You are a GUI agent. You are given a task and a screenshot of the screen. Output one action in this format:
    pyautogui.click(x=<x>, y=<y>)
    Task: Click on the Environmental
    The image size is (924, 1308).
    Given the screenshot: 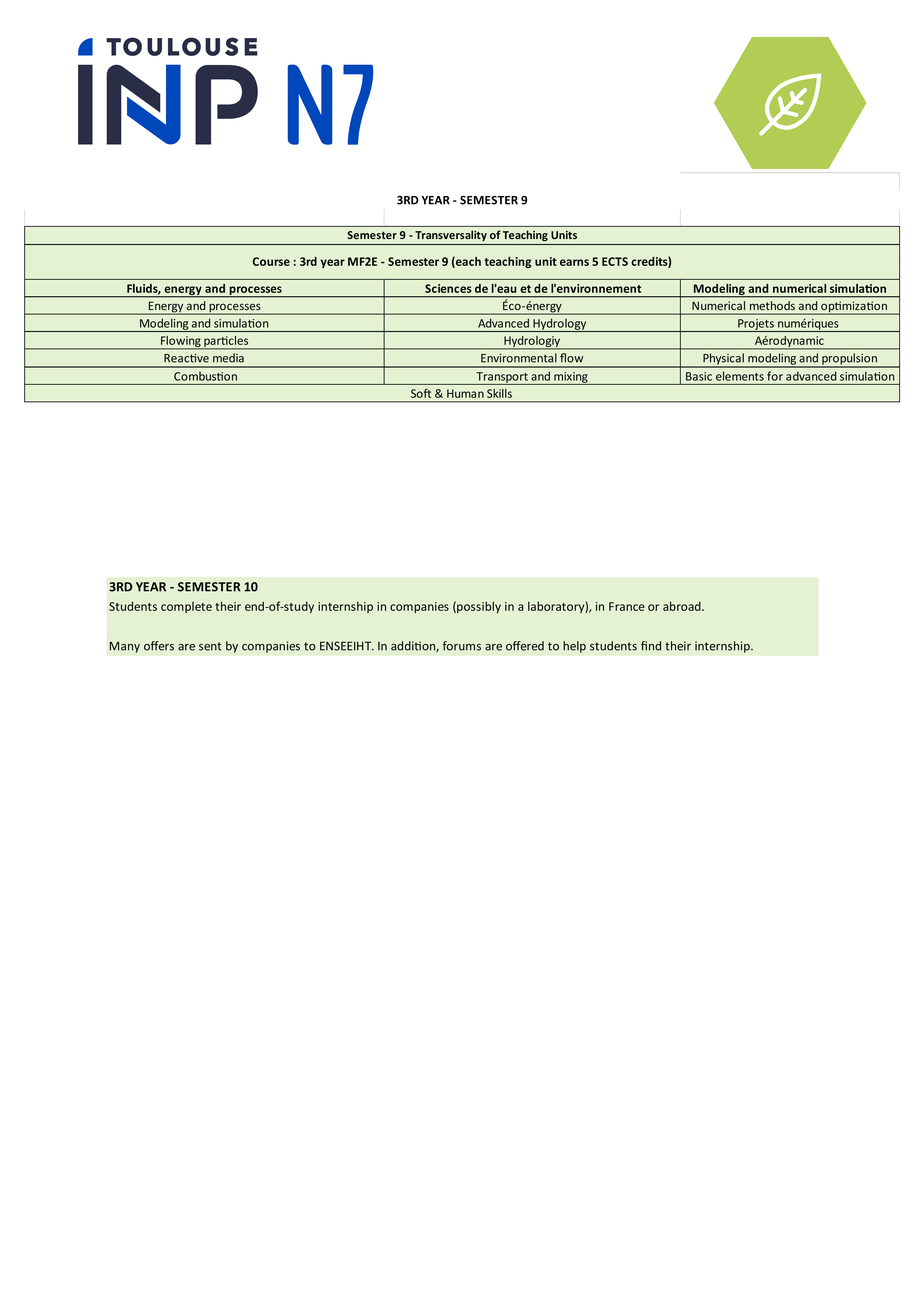 What is the action you would take?
    pyautogui.click(x=519, y=358)
